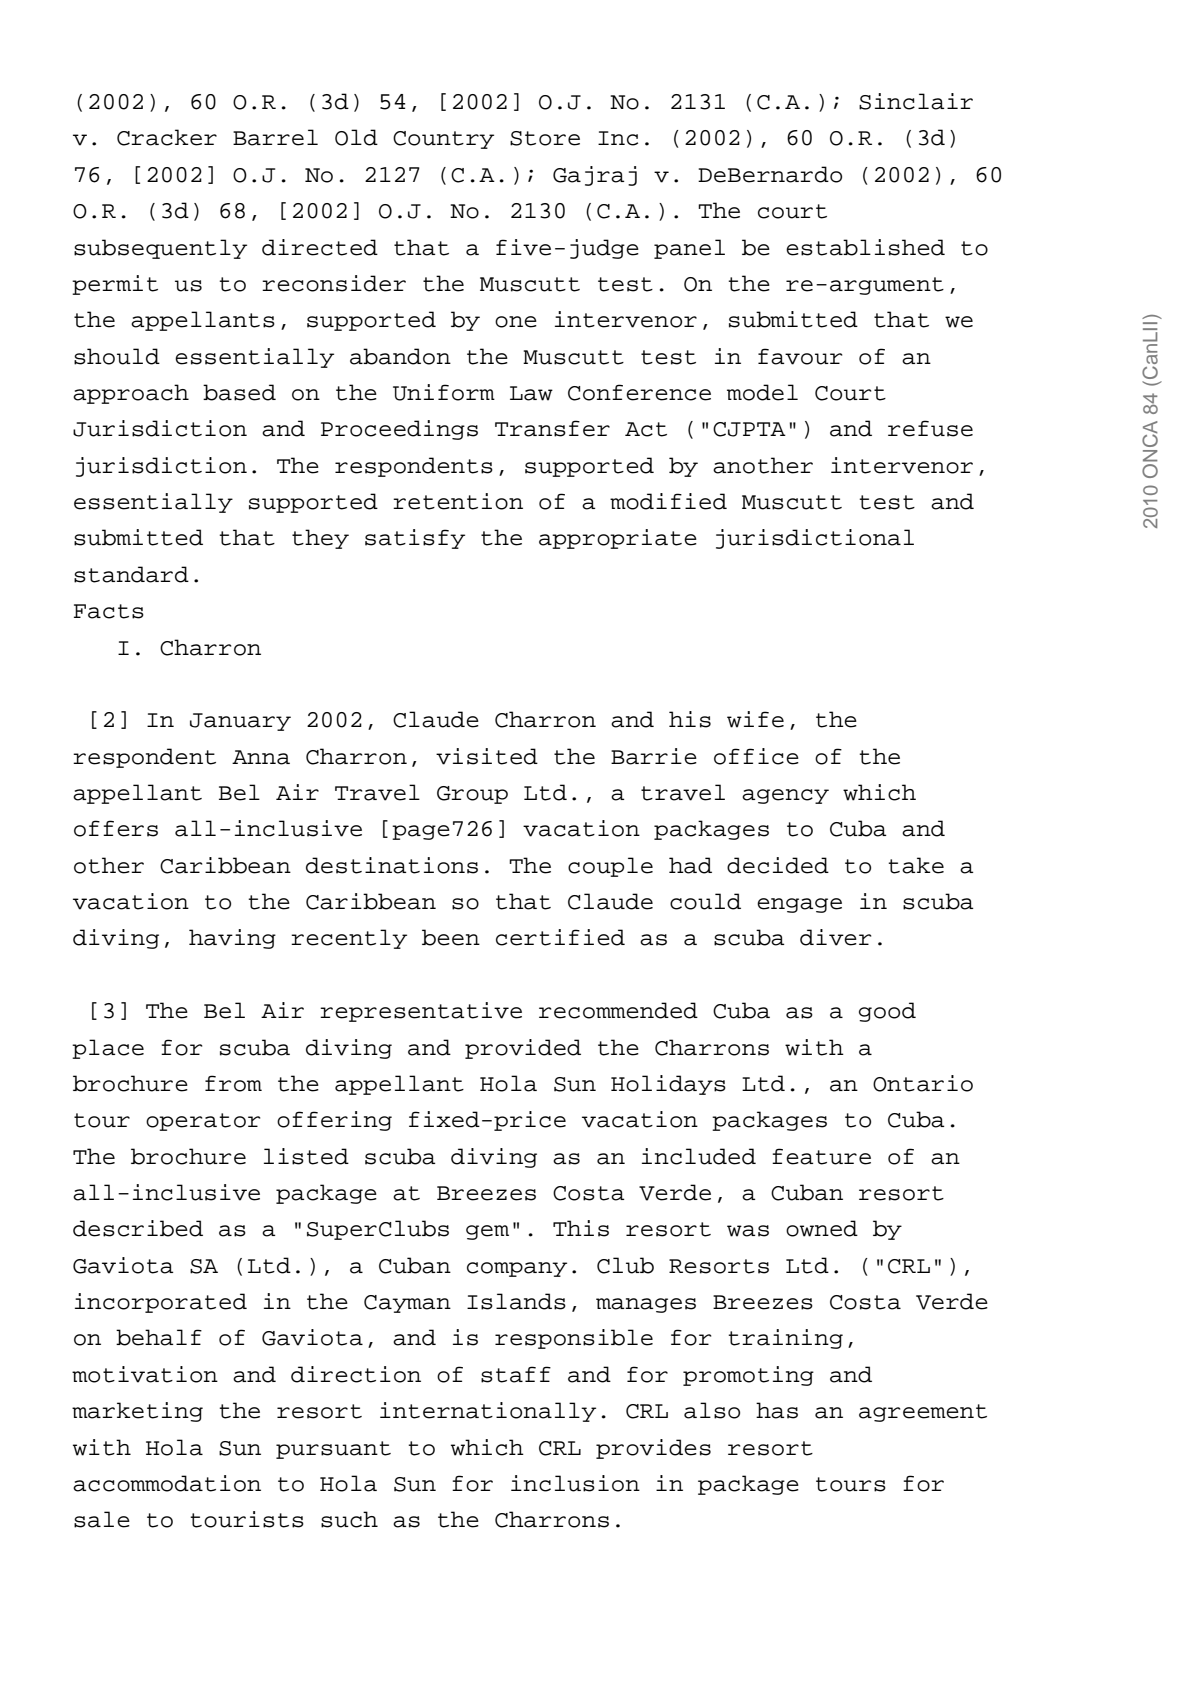  What do you see at coordinates (167, 137) in the document?
I see `Cracker` at bounding box center [167, 137].
